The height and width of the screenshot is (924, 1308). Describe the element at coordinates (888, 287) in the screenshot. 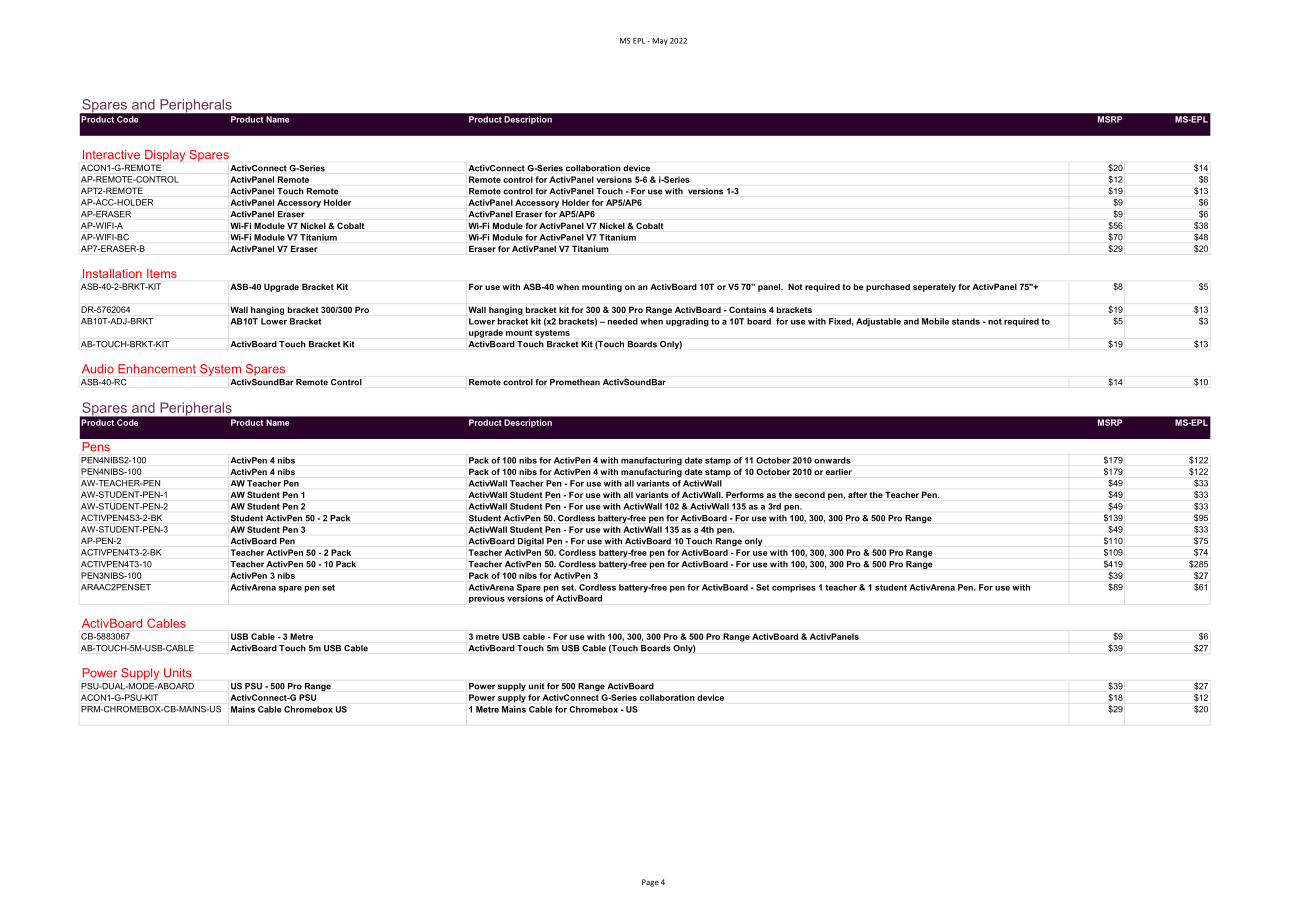

I see `purchased` at that location.
